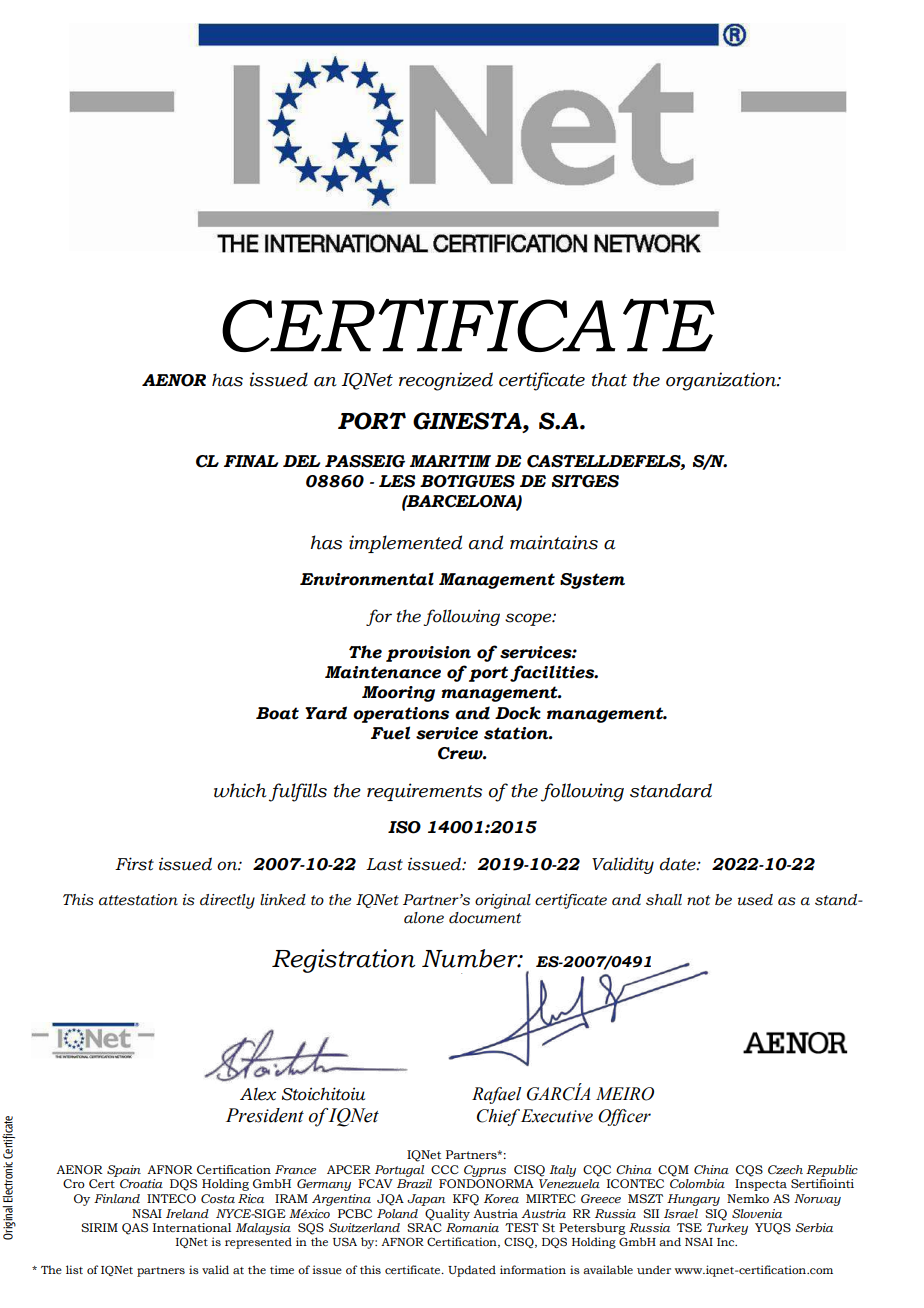  What do you see at coordinates (277, 713) in the document?
I see `Boat` at bounding box center [277, 713].
